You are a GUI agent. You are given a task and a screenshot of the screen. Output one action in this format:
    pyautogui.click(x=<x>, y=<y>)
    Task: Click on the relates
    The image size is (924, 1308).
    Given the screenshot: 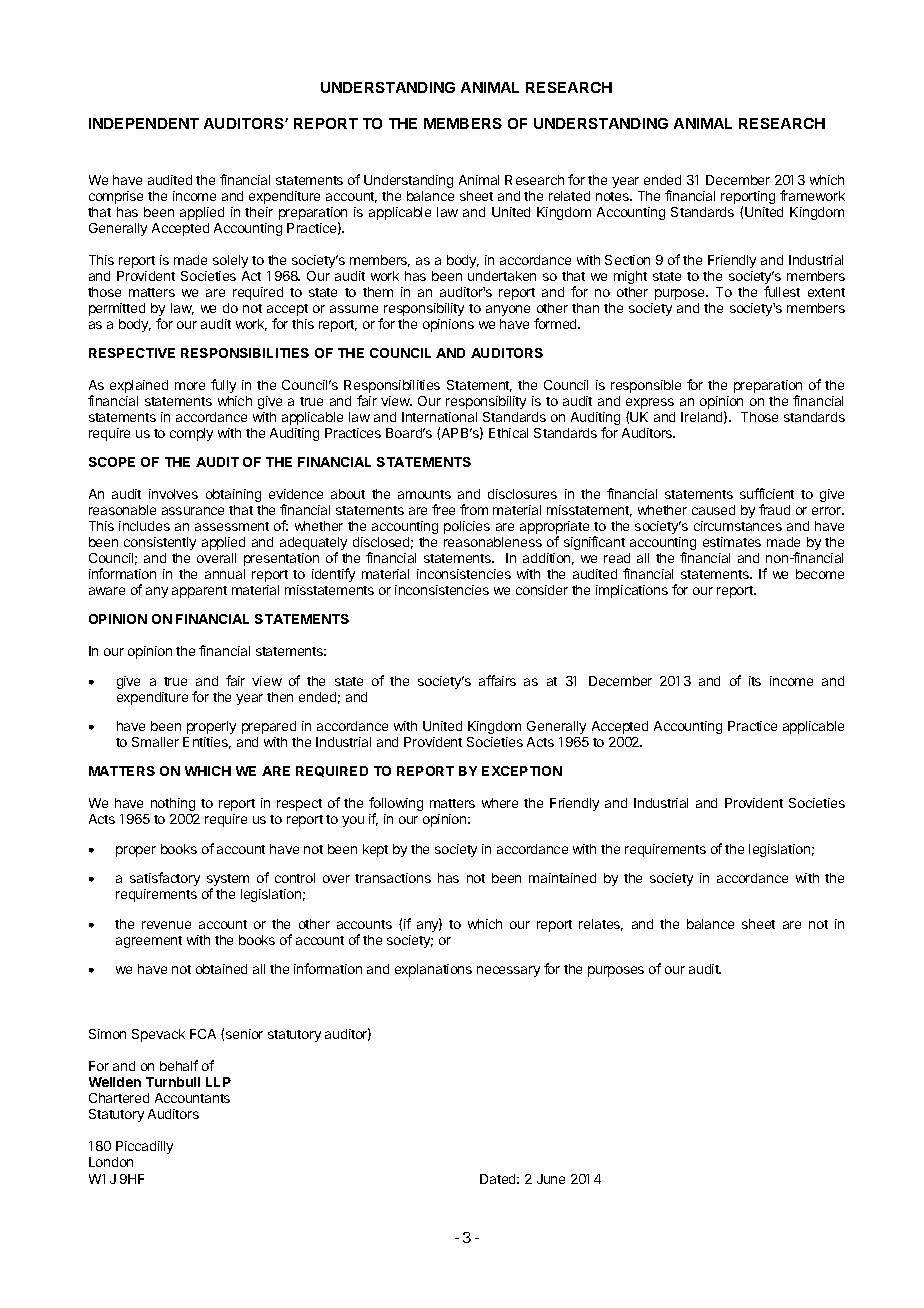 What is the action you would take?
    pyautogui.click(x=601, y=925)
